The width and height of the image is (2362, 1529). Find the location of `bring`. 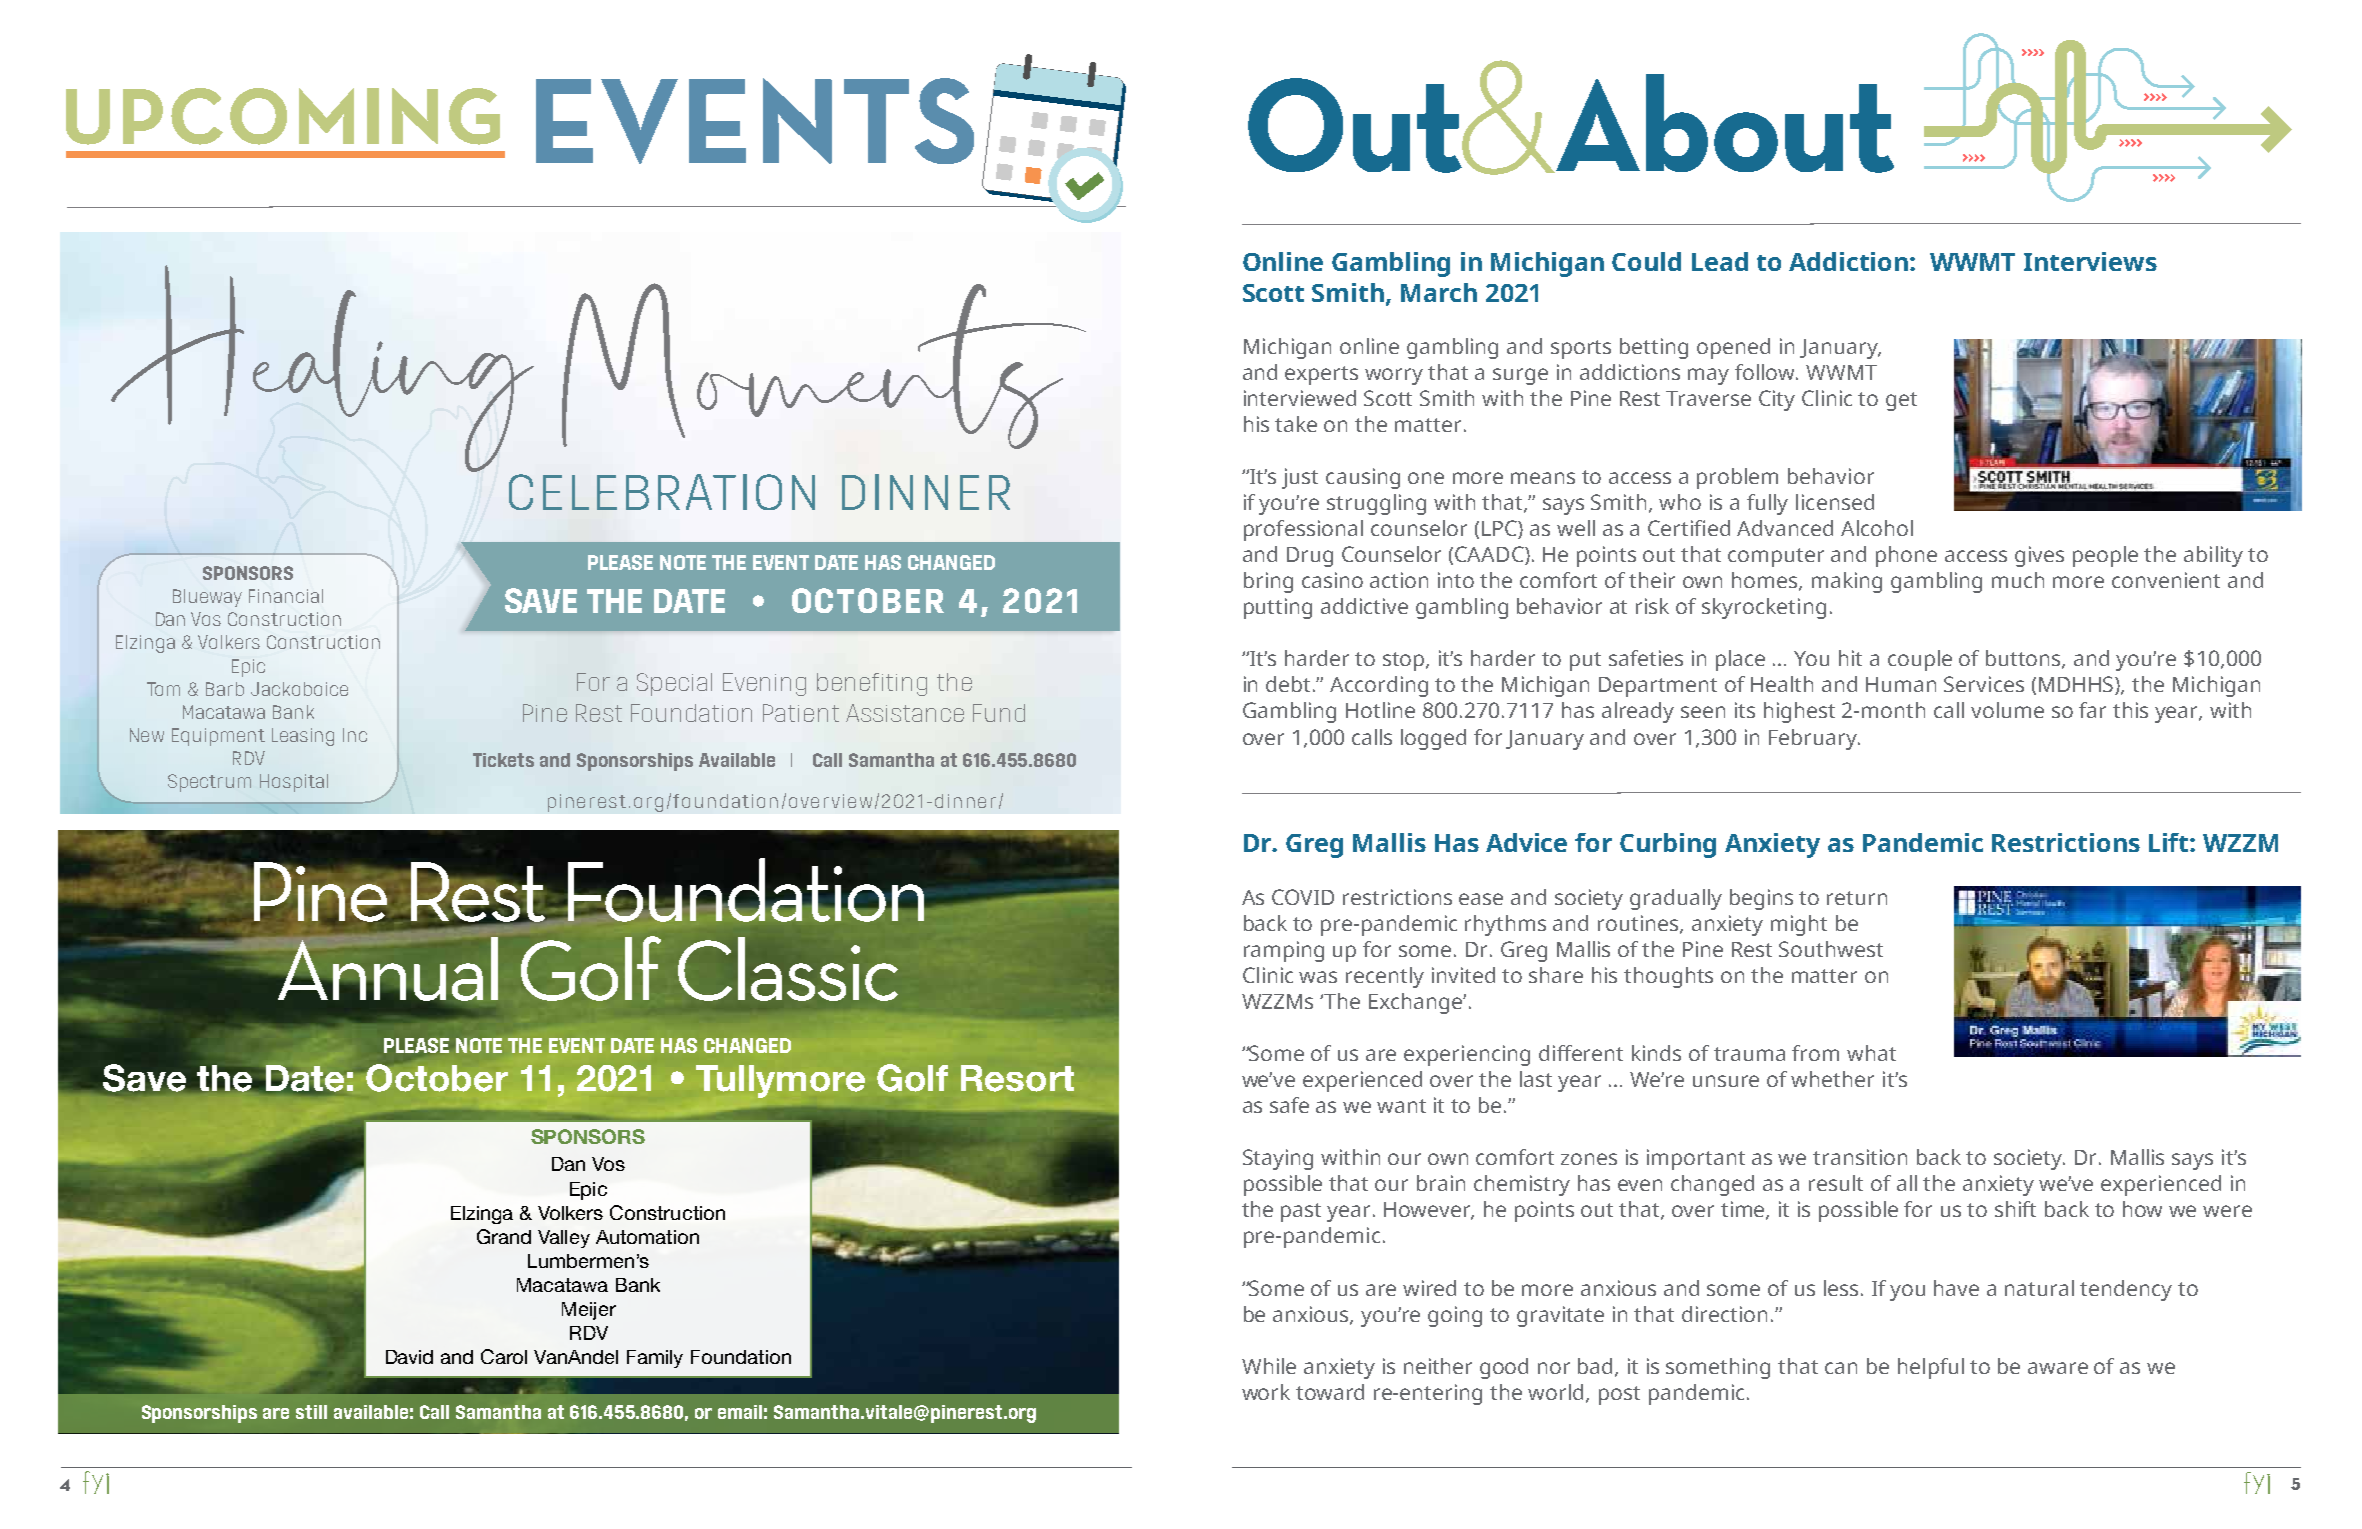

bring is located at coordinates (1268, 582).
